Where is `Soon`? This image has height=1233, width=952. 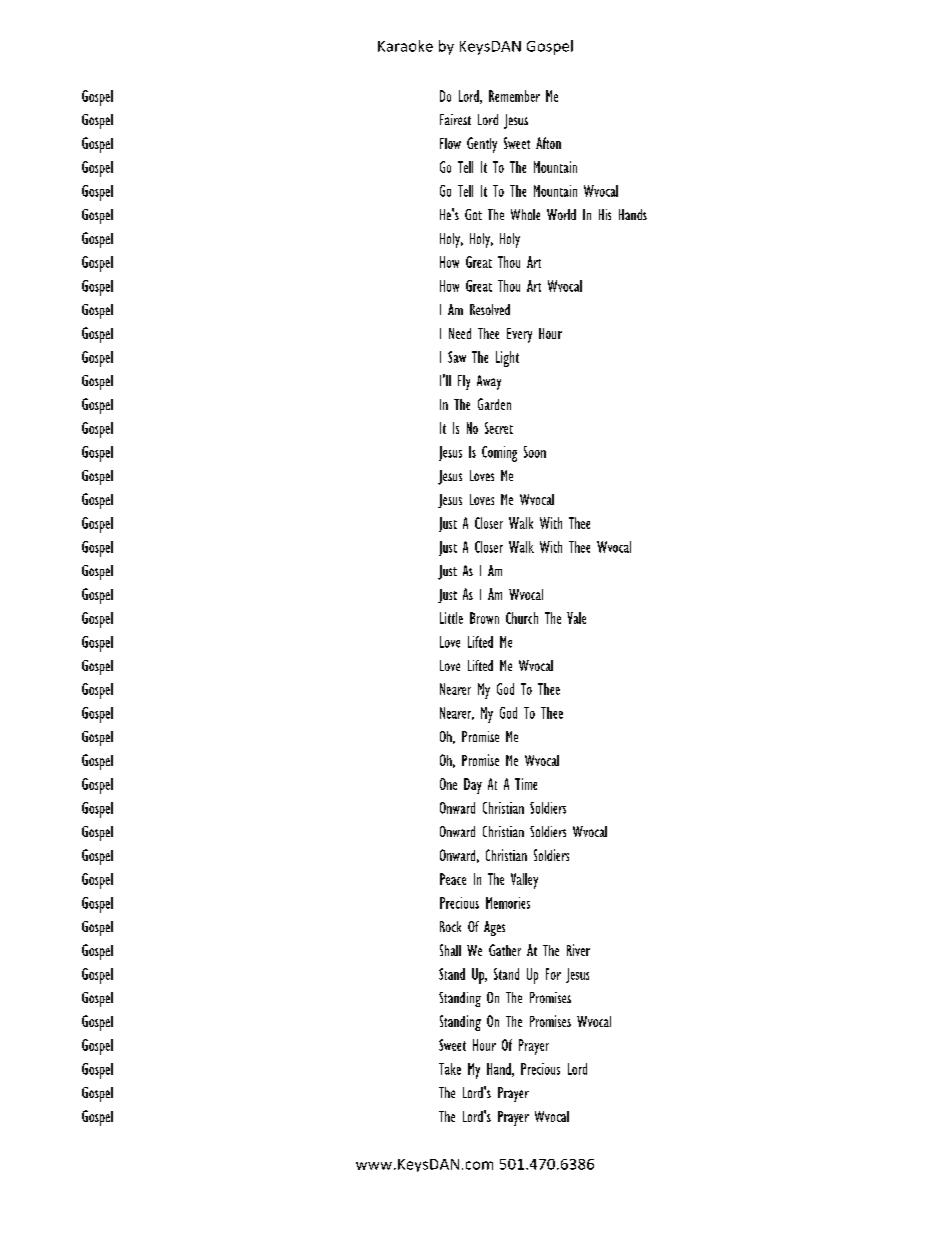 Soon is located at coordinates (535, 452).
